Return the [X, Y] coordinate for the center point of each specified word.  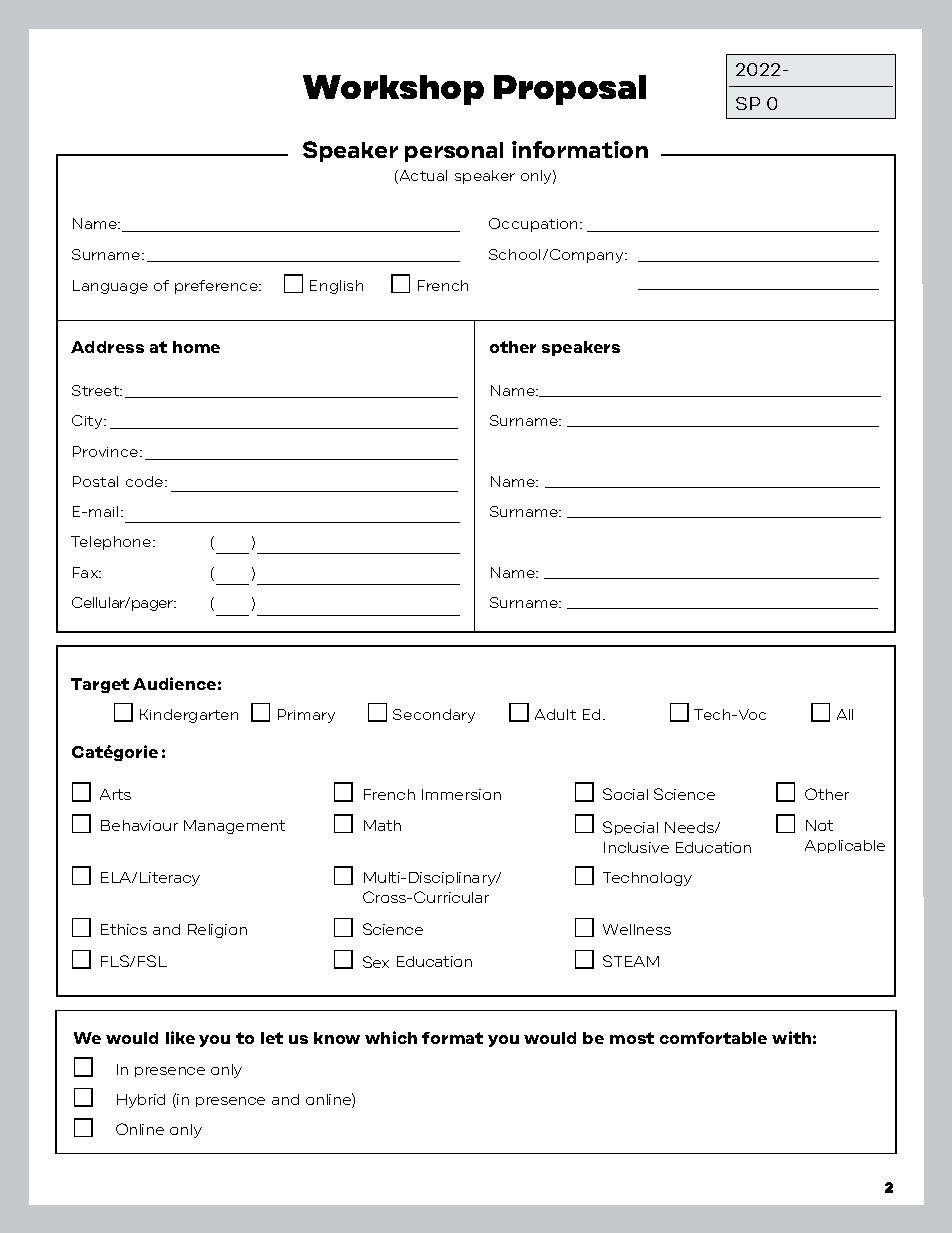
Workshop [393, 90]
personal [454, 152]
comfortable [713, 1038]
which [391, 1037]
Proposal [570, 90]
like [180, 1037]
